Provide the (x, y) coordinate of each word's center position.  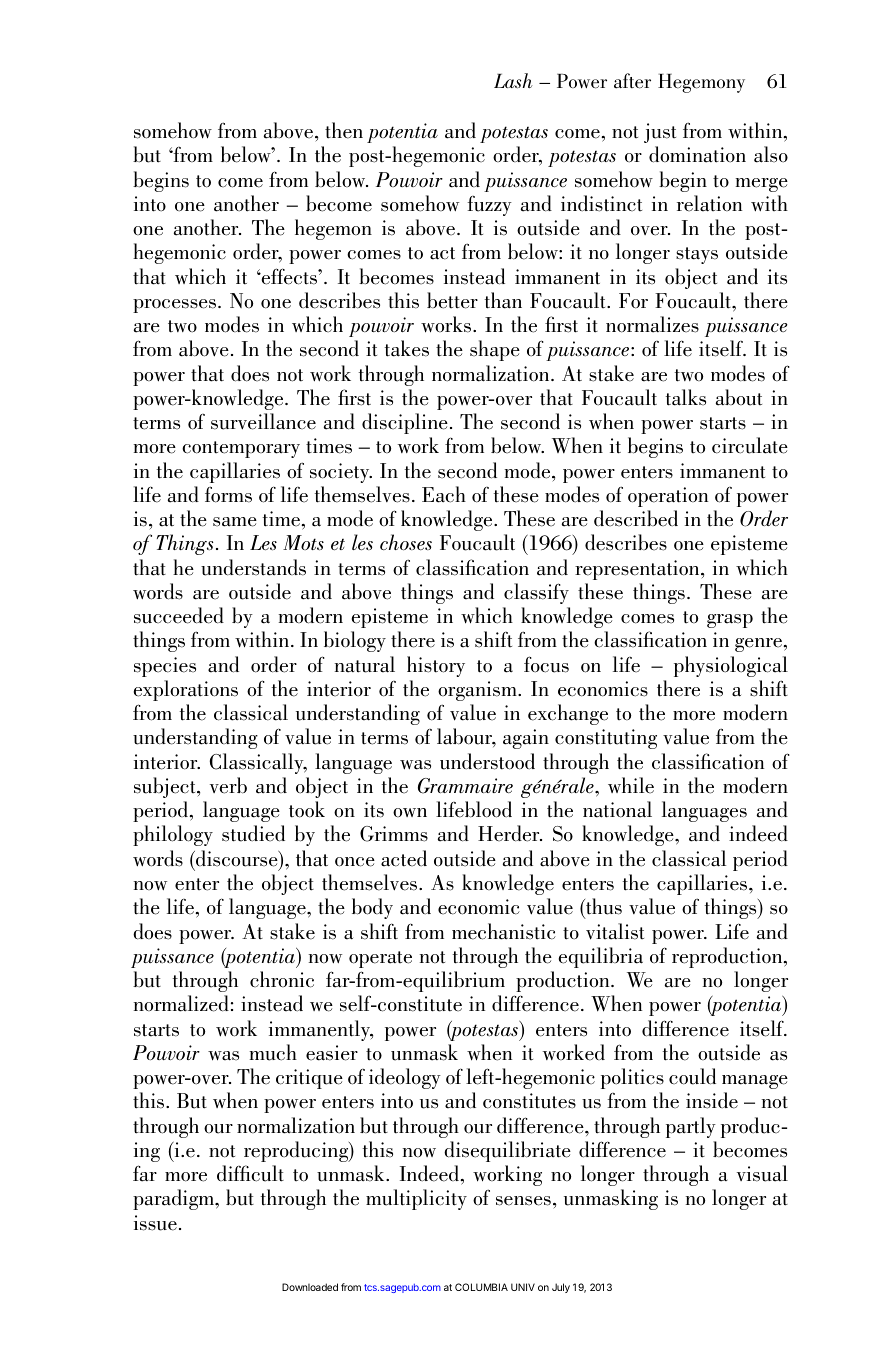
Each (444, 494)
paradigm (174, 1199)
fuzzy (489, 206)
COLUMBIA (481, 1287)
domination (697, 154)
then (344, 130)
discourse (237, 858)
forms (228, 494)
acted (404, 858)
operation (668, 497)
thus (603, 908)
